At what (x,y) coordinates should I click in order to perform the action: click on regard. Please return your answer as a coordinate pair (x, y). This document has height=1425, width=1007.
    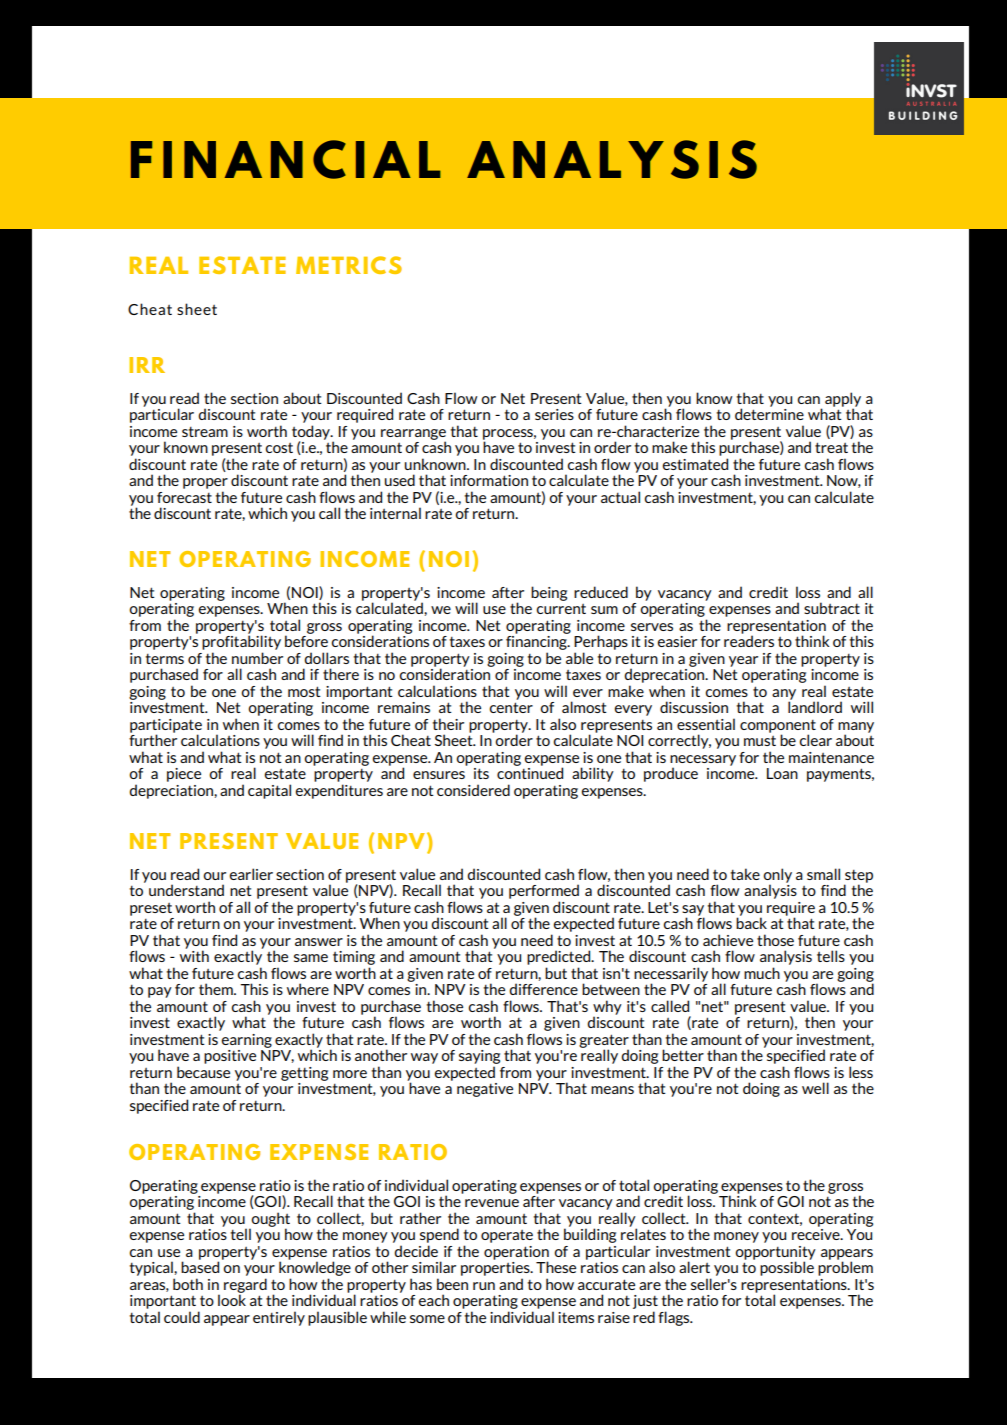
    Looking at the image, I should click on (245, 1286).
